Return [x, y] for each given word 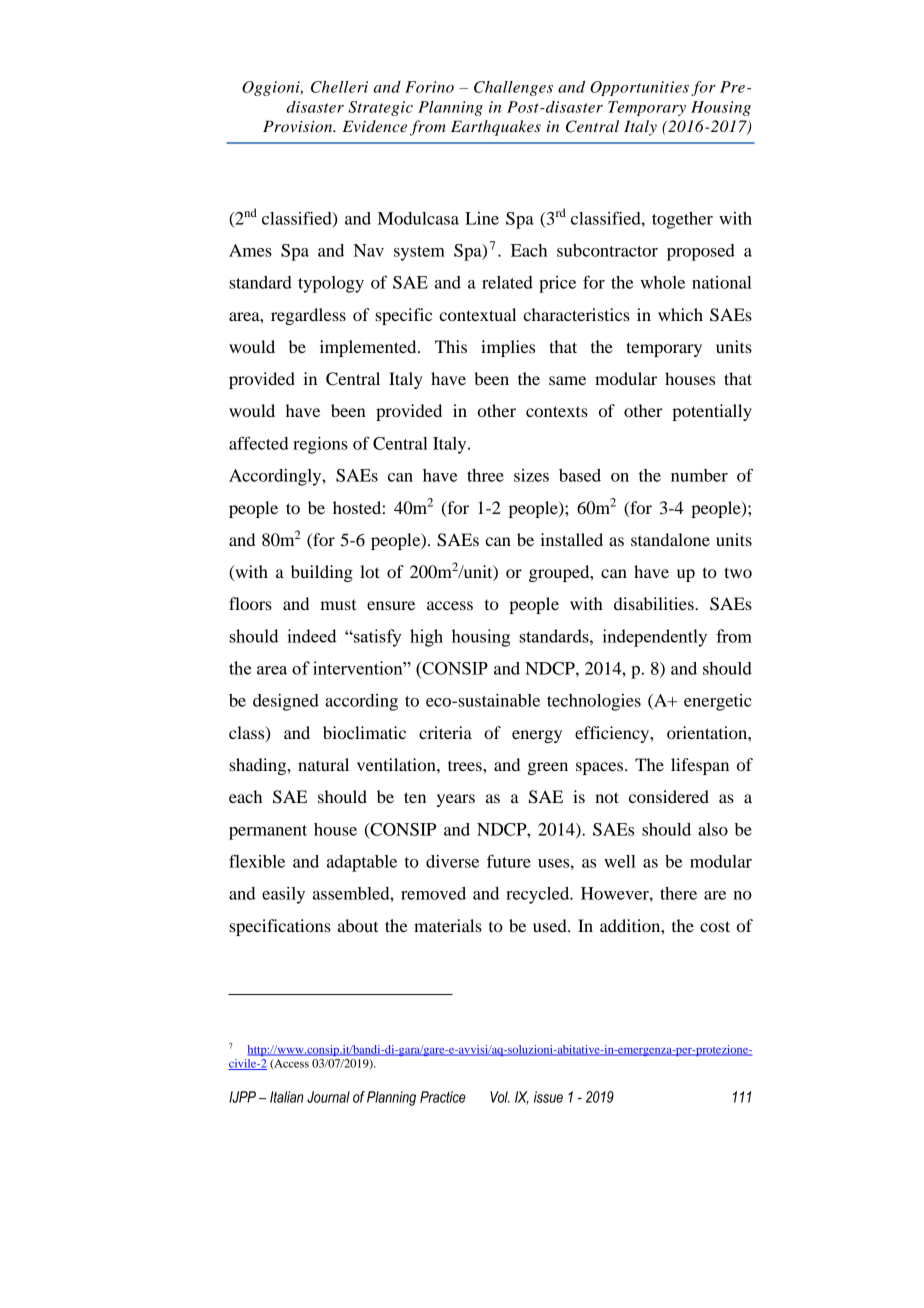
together [682, 220]
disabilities [655, 603]
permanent [268, 832]
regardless [308, 316]
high [426, 638]
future [509, 861]
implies [508, 348]
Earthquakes [496, 128]
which [680, 314]
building [322, 573]
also [713, 829]
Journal [328, 1097]
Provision [299, 126]
